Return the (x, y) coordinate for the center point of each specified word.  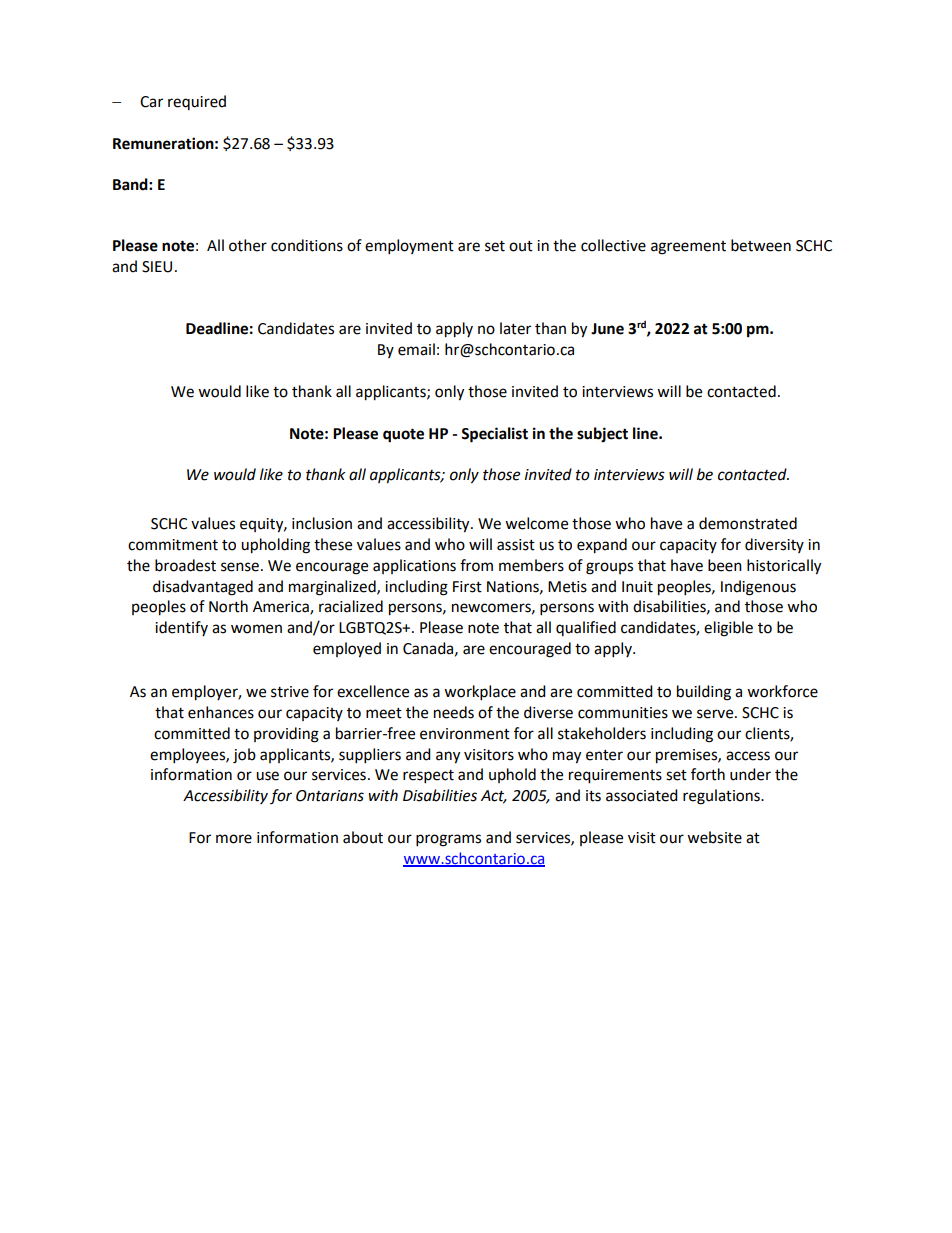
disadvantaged (203, 588)
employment (409, 247)
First (467, 587)
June (607, 329)
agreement (688, 248)
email (416, 349)
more (234, 839)
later (515, 328)
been (725, 565)
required (197, 102)
